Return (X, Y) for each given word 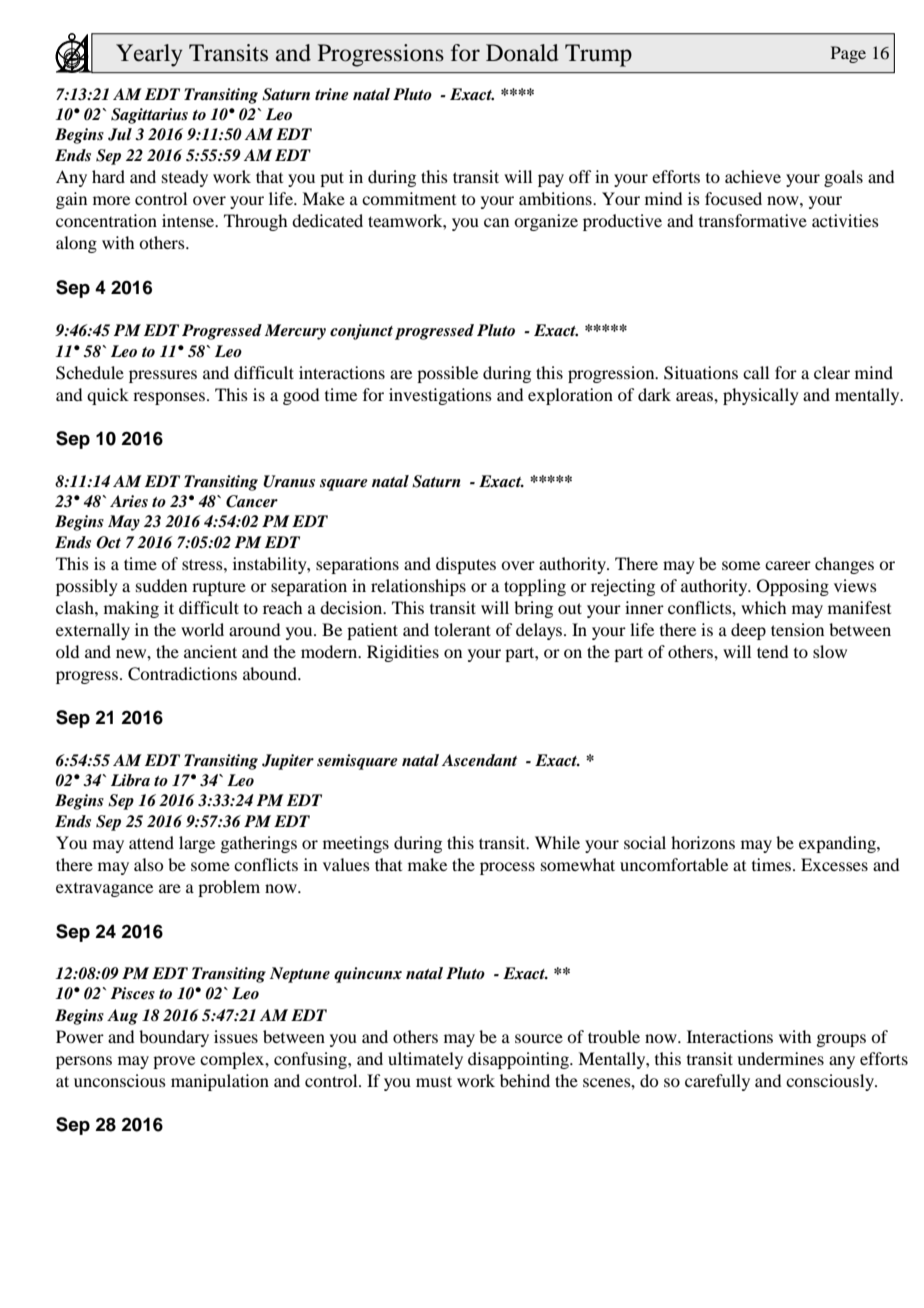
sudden (161, 585)
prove (174, 1062)
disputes (466, 565)
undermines (780, 1058)
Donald (522, 53)
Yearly (149, 55)
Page (848, 54)
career (788, 565)
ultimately (425, 1060)
